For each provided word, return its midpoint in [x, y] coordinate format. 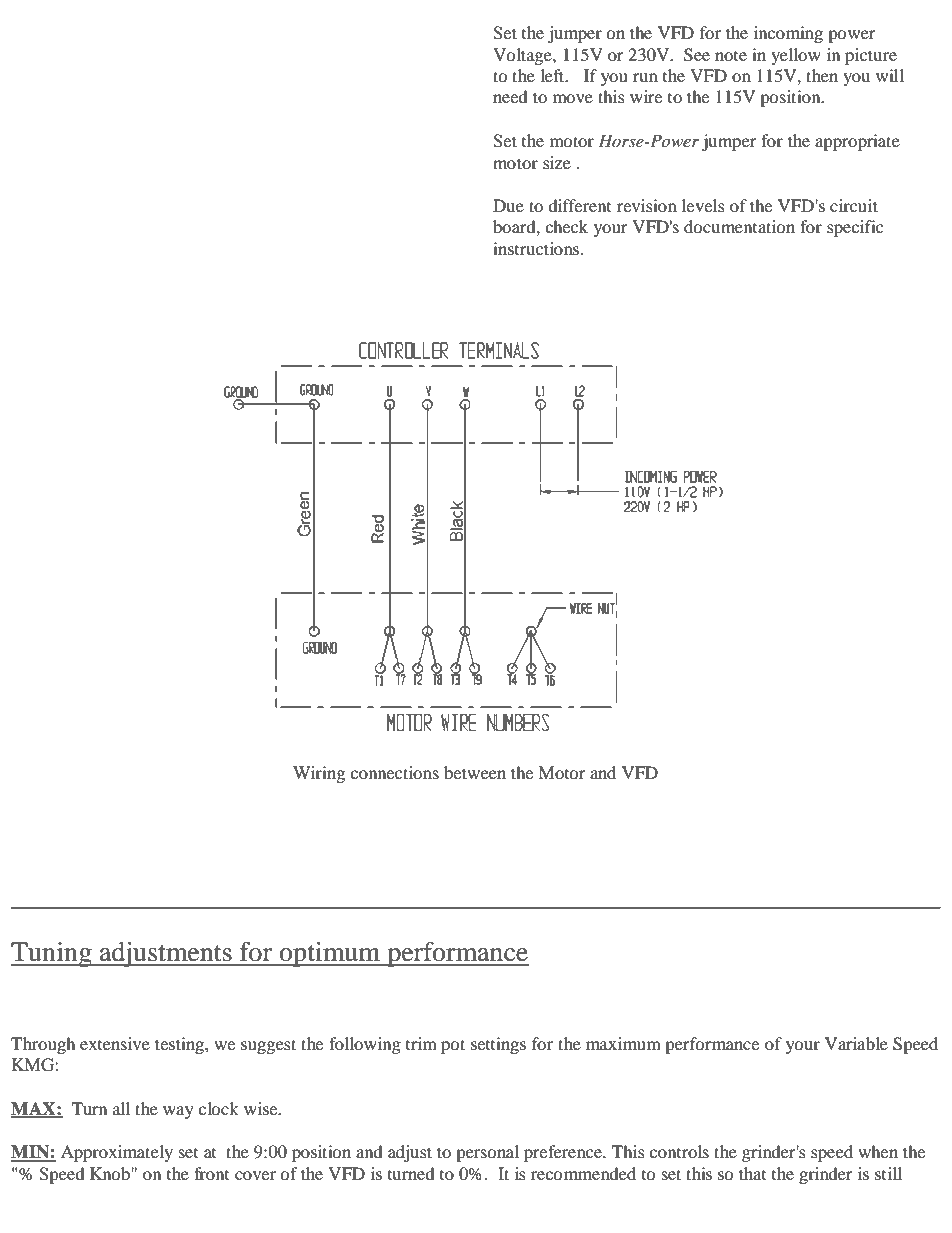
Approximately [117, 1153]
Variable [856, 1043]
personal [487, 1153]
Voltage [523, 56]
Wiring [319, 774]
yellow [796, 56]
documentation [739, 226]
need [510, 96]
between [475, 772]
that [752, 1173]
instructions [537, 248]
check [566, 226]
